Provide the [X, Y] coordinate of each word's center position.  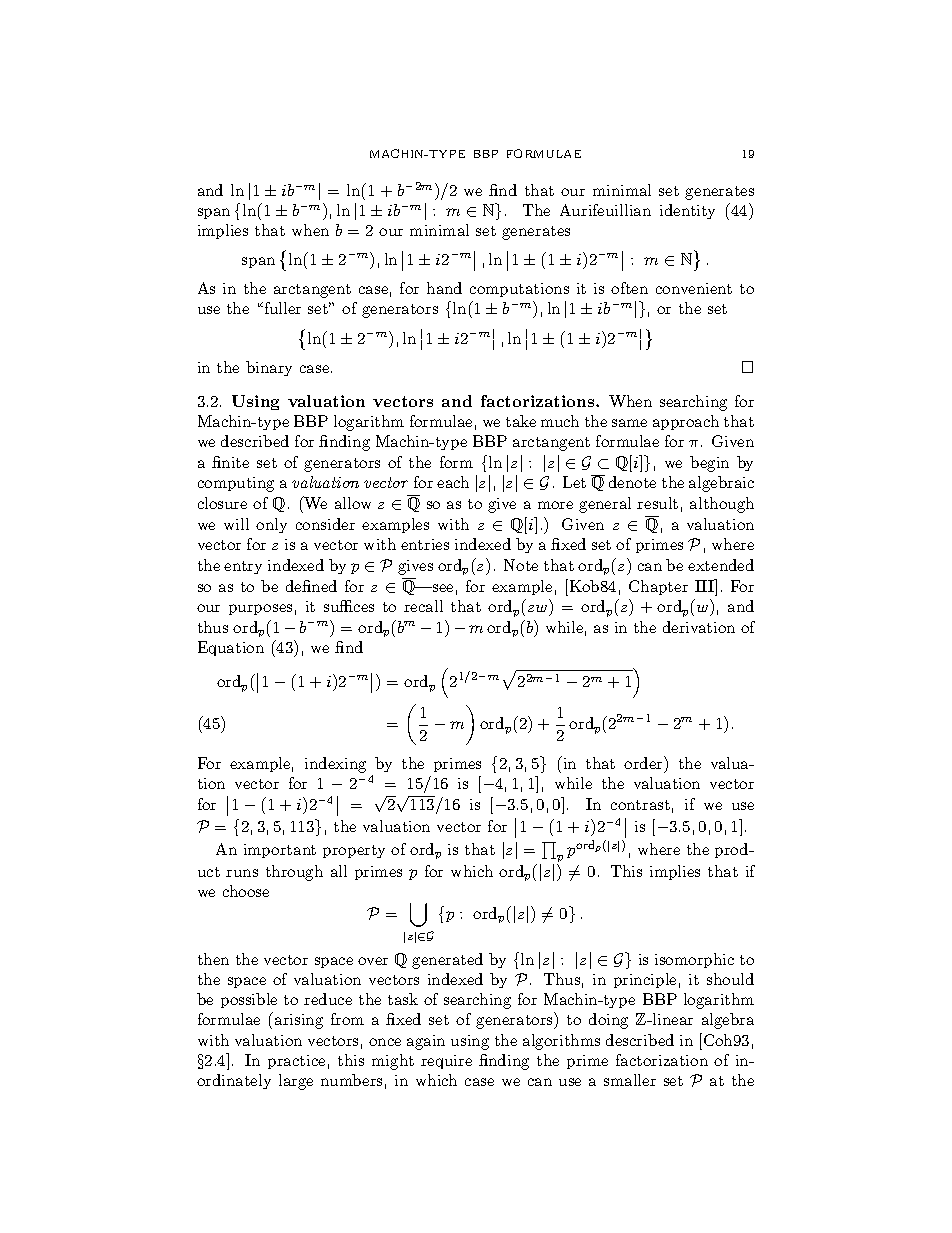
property [354, 851]
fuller [281, 308]
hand [444, 288]
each [453, 482]
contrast [640, 805]
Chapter [658, 587]
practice [296, 1062]
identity [687, 211]
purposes [260, 609]
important [280, 851]
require [446, 1062]
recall [423, 606]
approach [686, 422]
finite [230, 462]
